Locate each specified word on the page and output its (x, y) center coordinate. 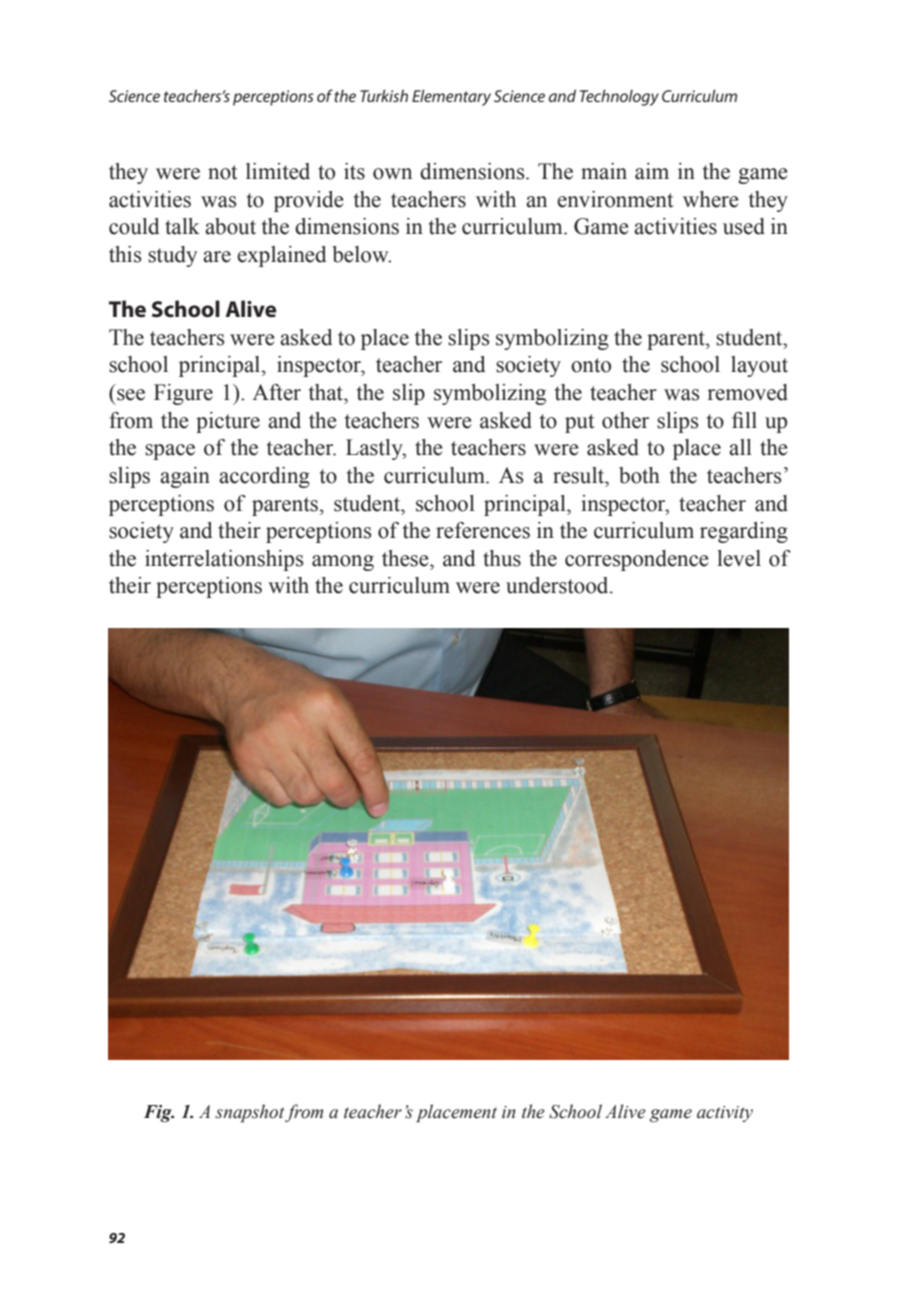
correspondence (637, 560)
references (483, 530)
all (740, 447)
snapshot (250, 1113)
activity (725, 1114)
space (170, 452)
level (739, 558)
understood (558, 585)
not (223, 172)
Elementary (451, 97)
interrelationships (224, 560)
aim (652, 171)
